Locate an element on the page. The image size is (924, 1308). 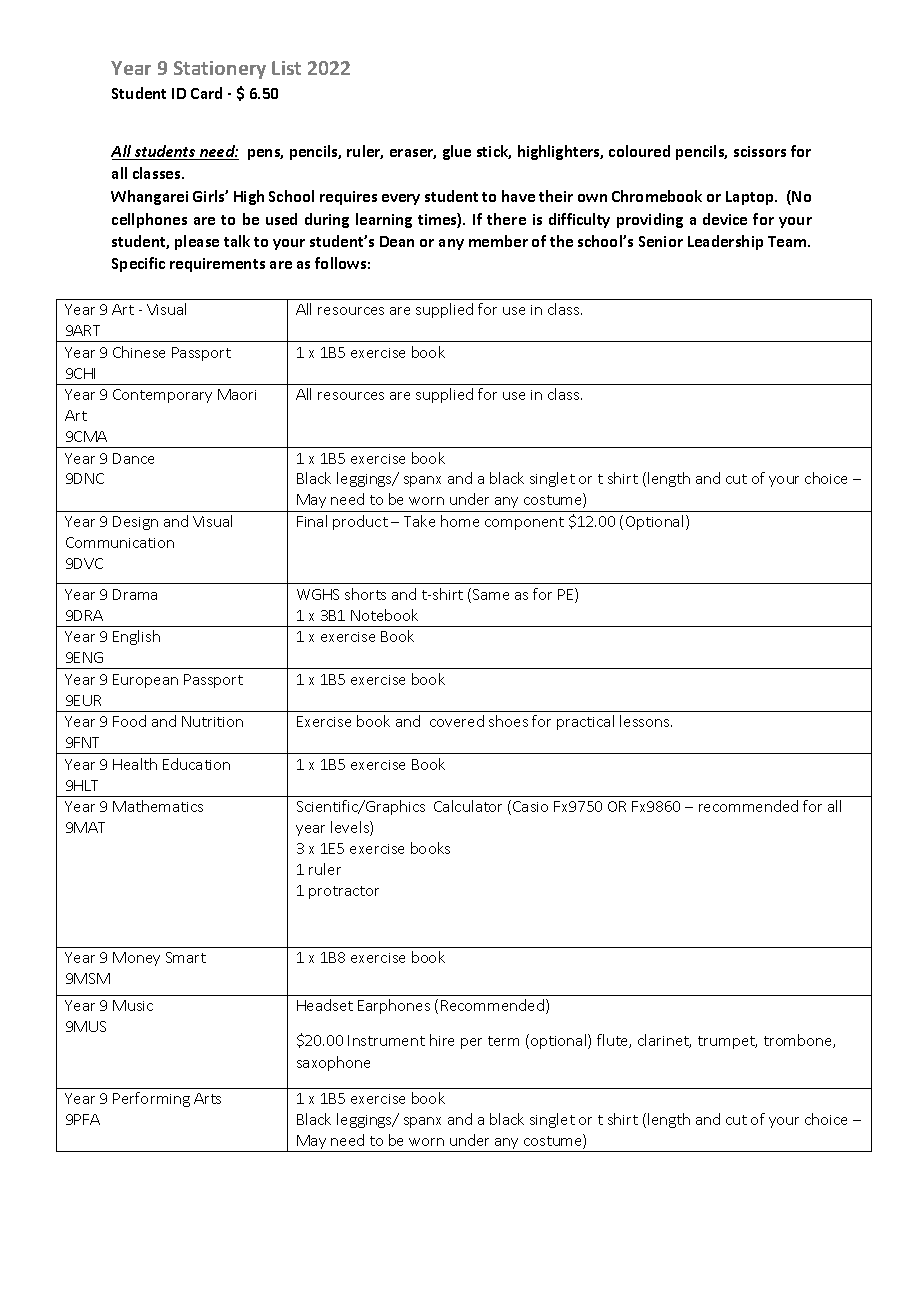
term is located at coordinates (503, 1041).
